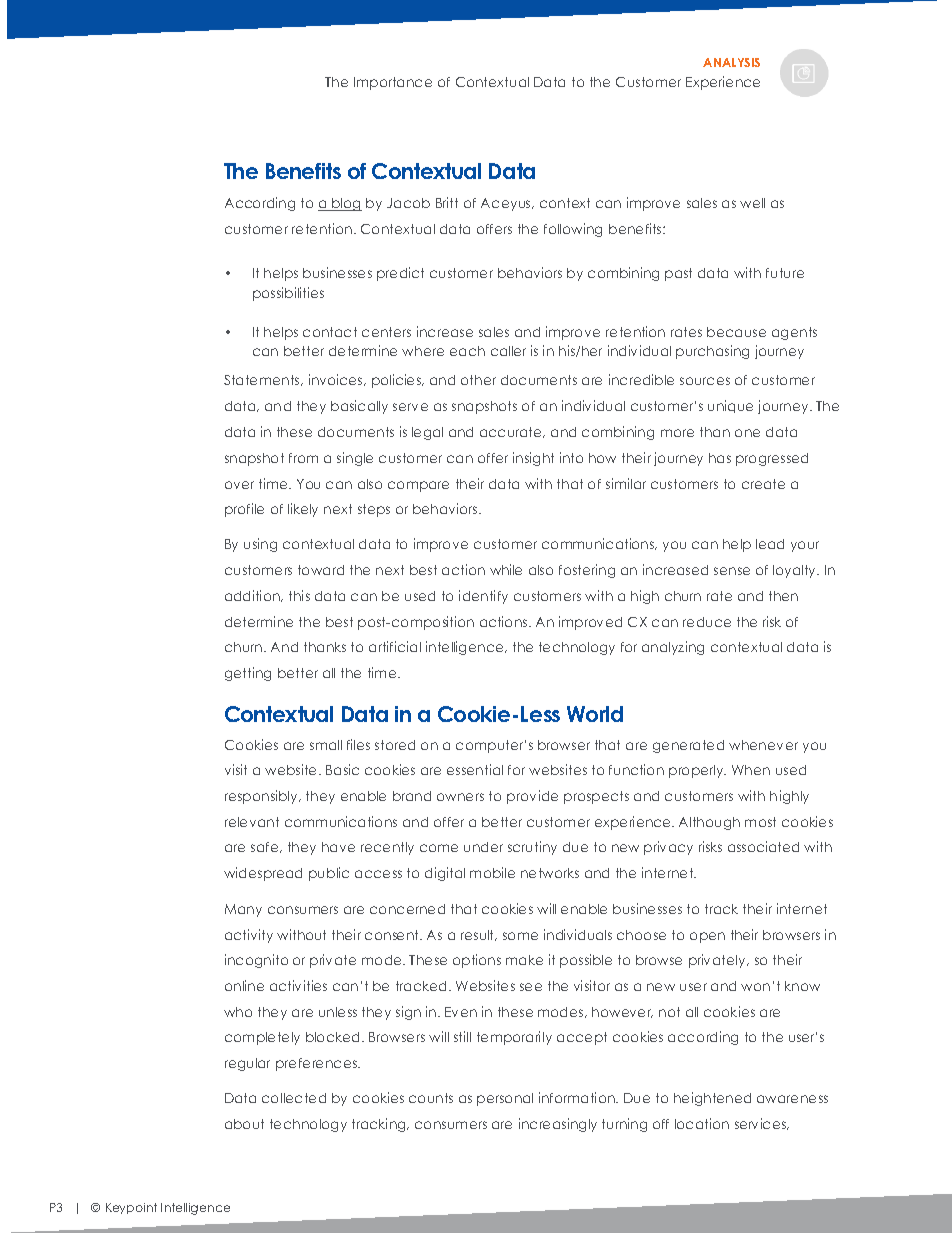  Describe the element at coordinates (731, 62) in the page. I see `ANALYSIS` at that location.
